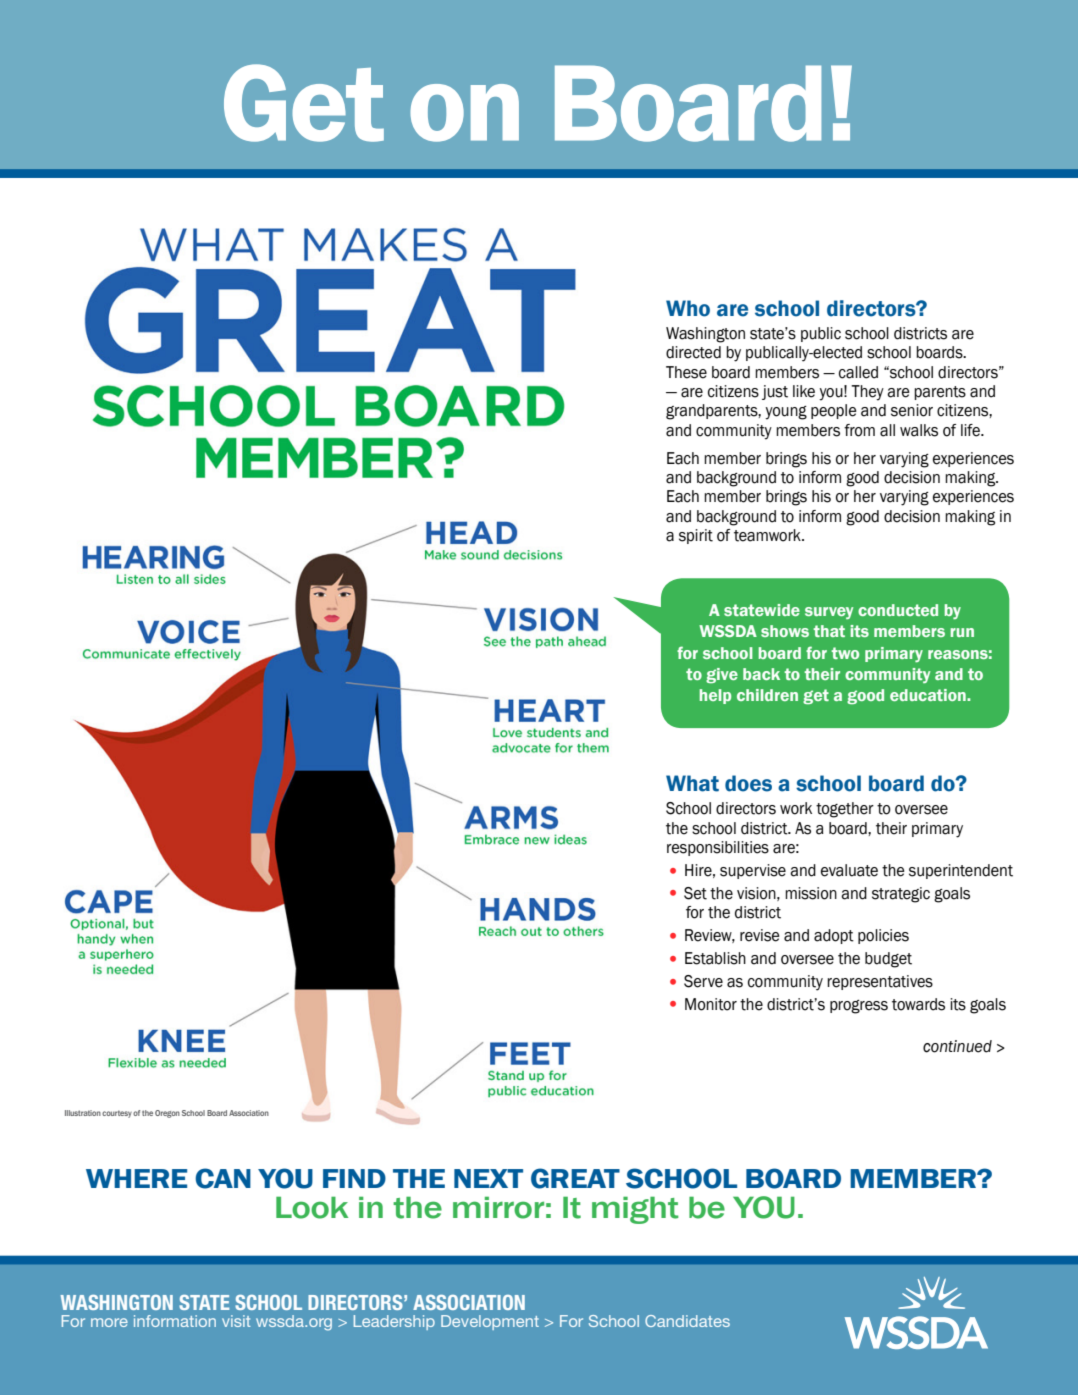  What do you see at coordinates (845, 810) in the page?
I see `together` at bounding box center [845, 810].
